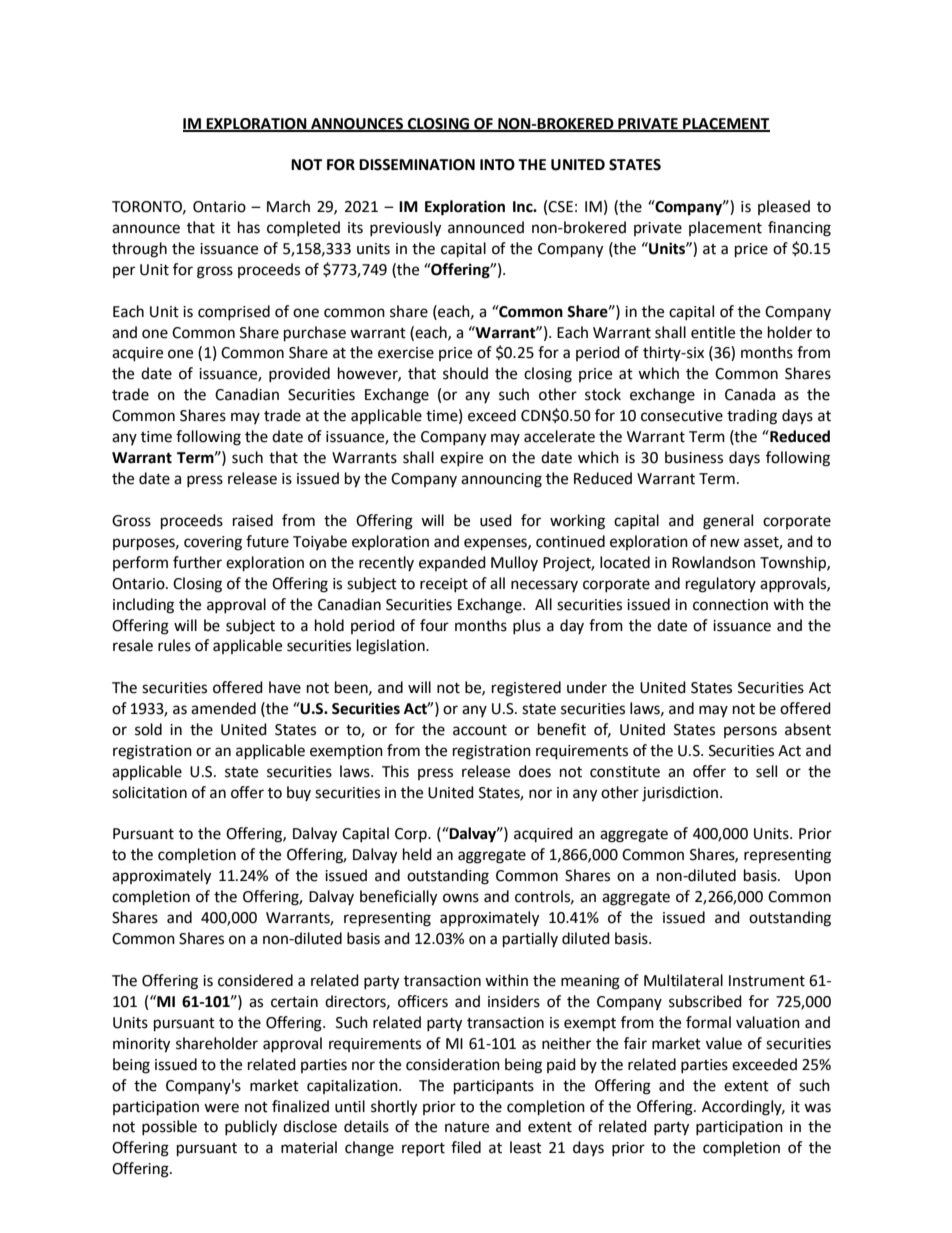 Image resolution: width=952 pixels, height=1233 pixels. I want to click on were, so click(221, 1108).
